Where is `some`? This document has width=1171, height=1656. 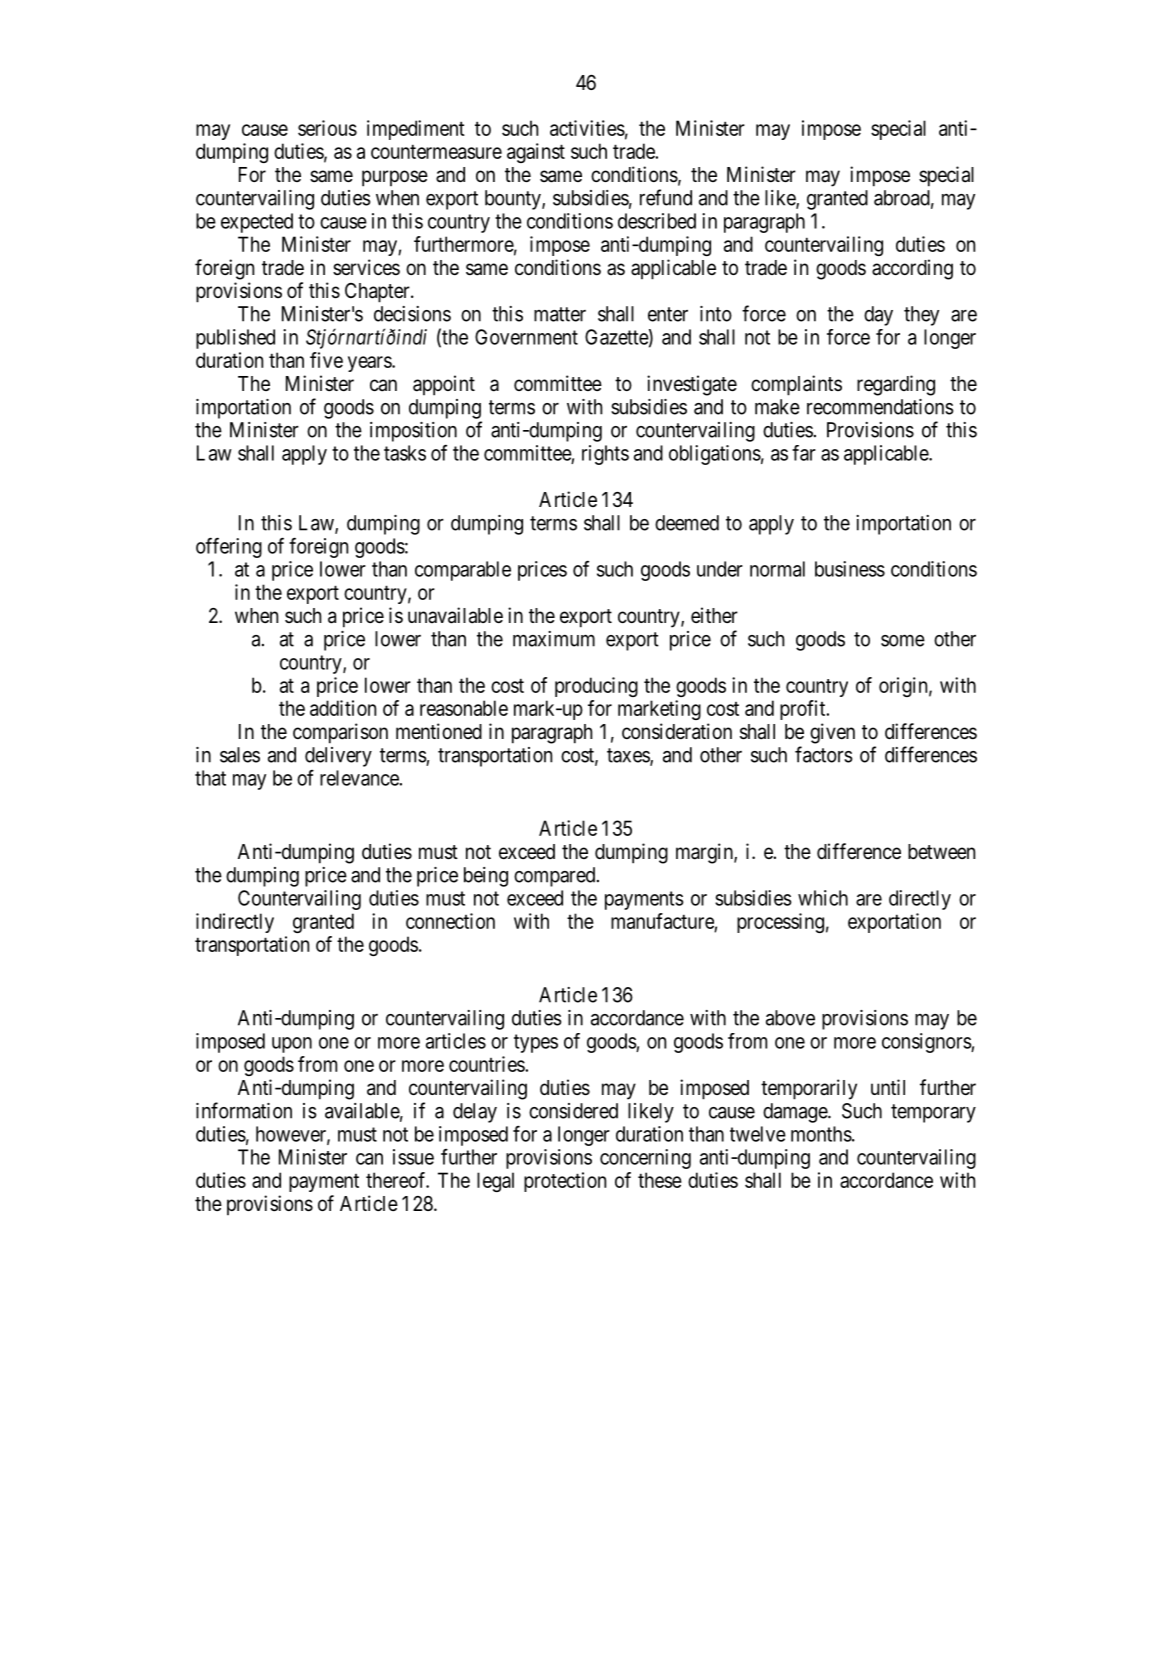
some is located at coordinates (903, 641).
